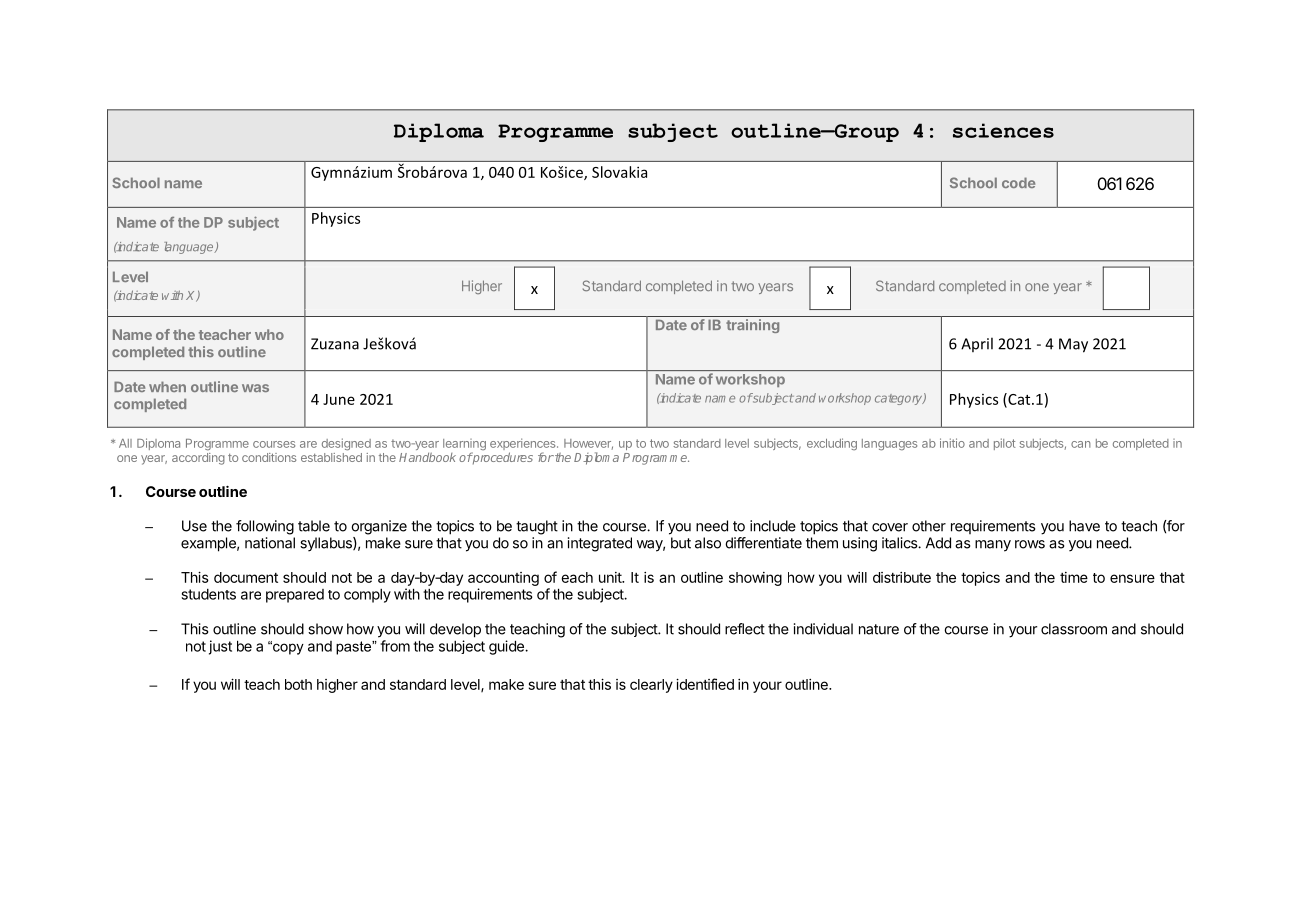  What do you see at coordinates (1003, 130) in the page?
I see `sciences` at bounding box center [1003, 130].
